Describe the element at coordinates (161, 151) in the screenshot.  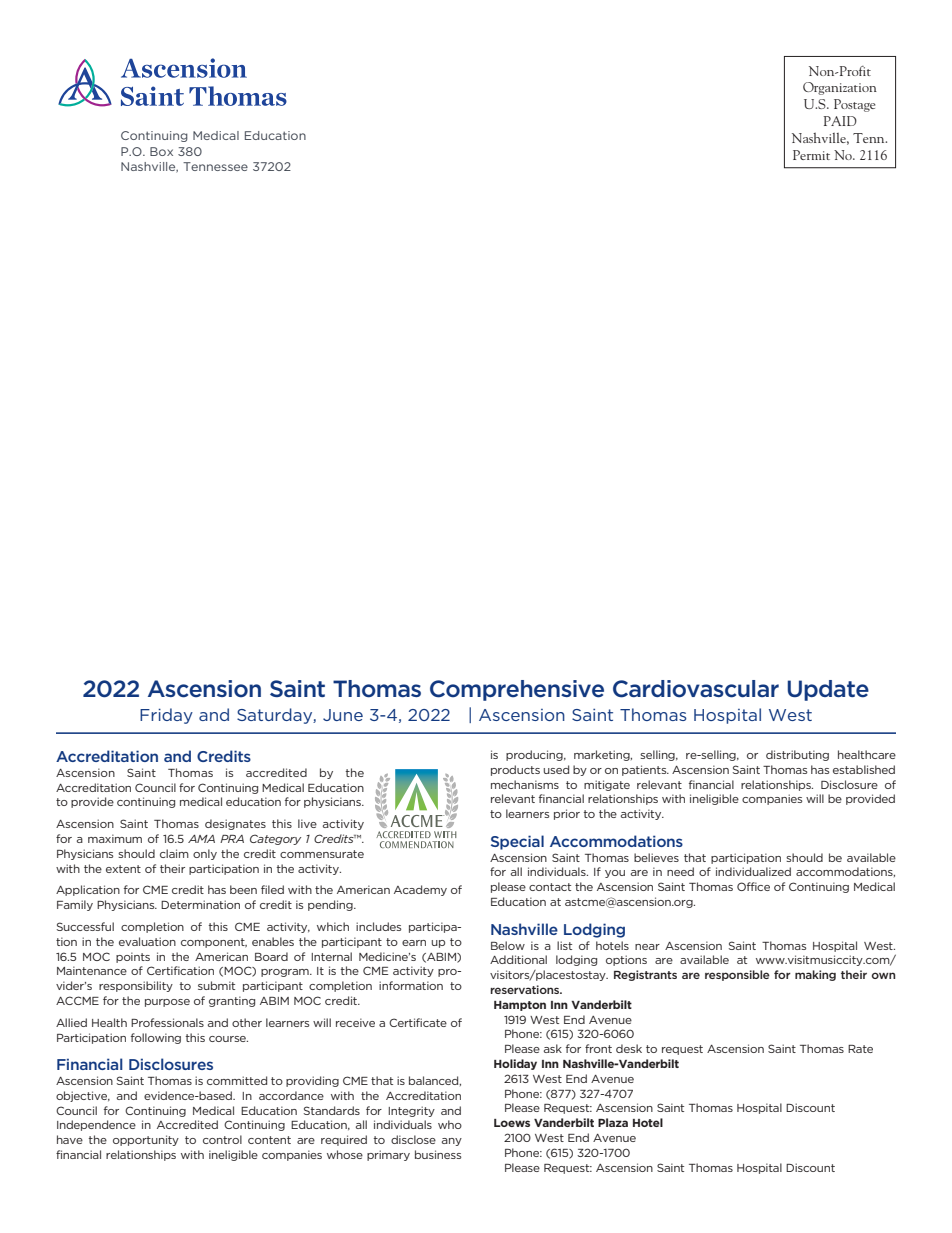
I see `Box` at that location.
